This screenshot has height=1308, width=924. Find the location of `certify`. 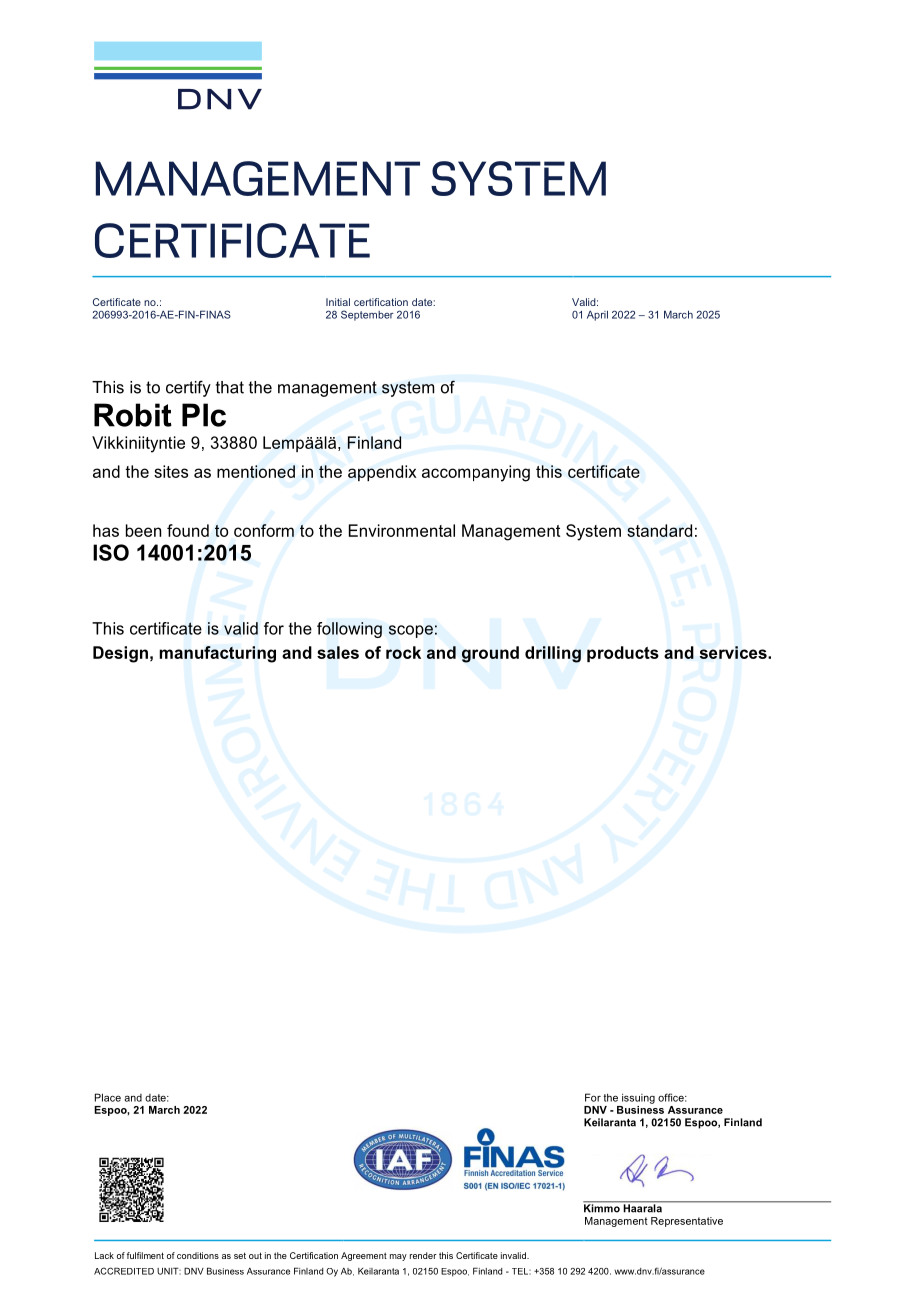

certify is located at coordinates (188, 388).
